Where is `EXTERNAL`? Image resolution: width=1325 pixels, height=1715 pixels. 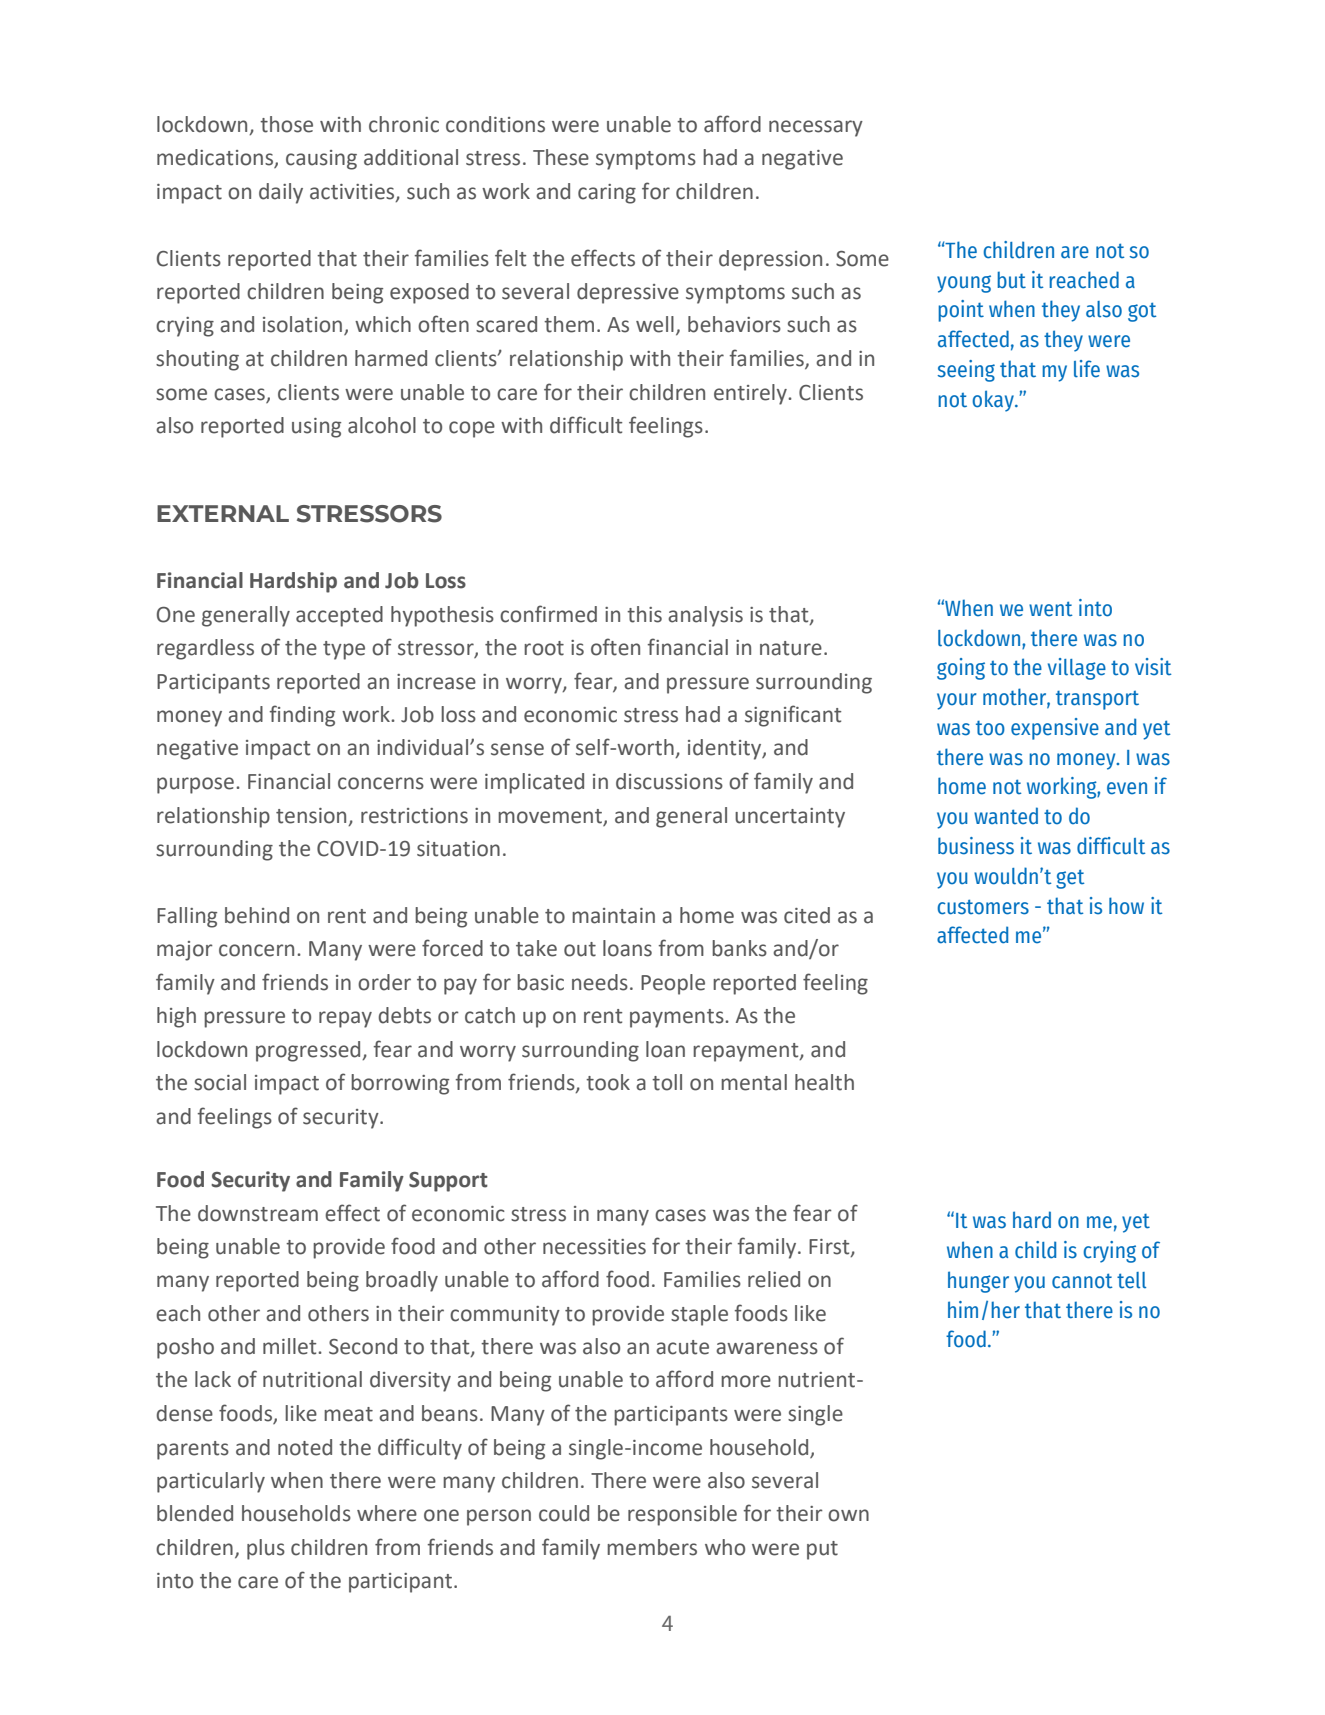 EXTERNAL is located at coordinates (223, 513).
